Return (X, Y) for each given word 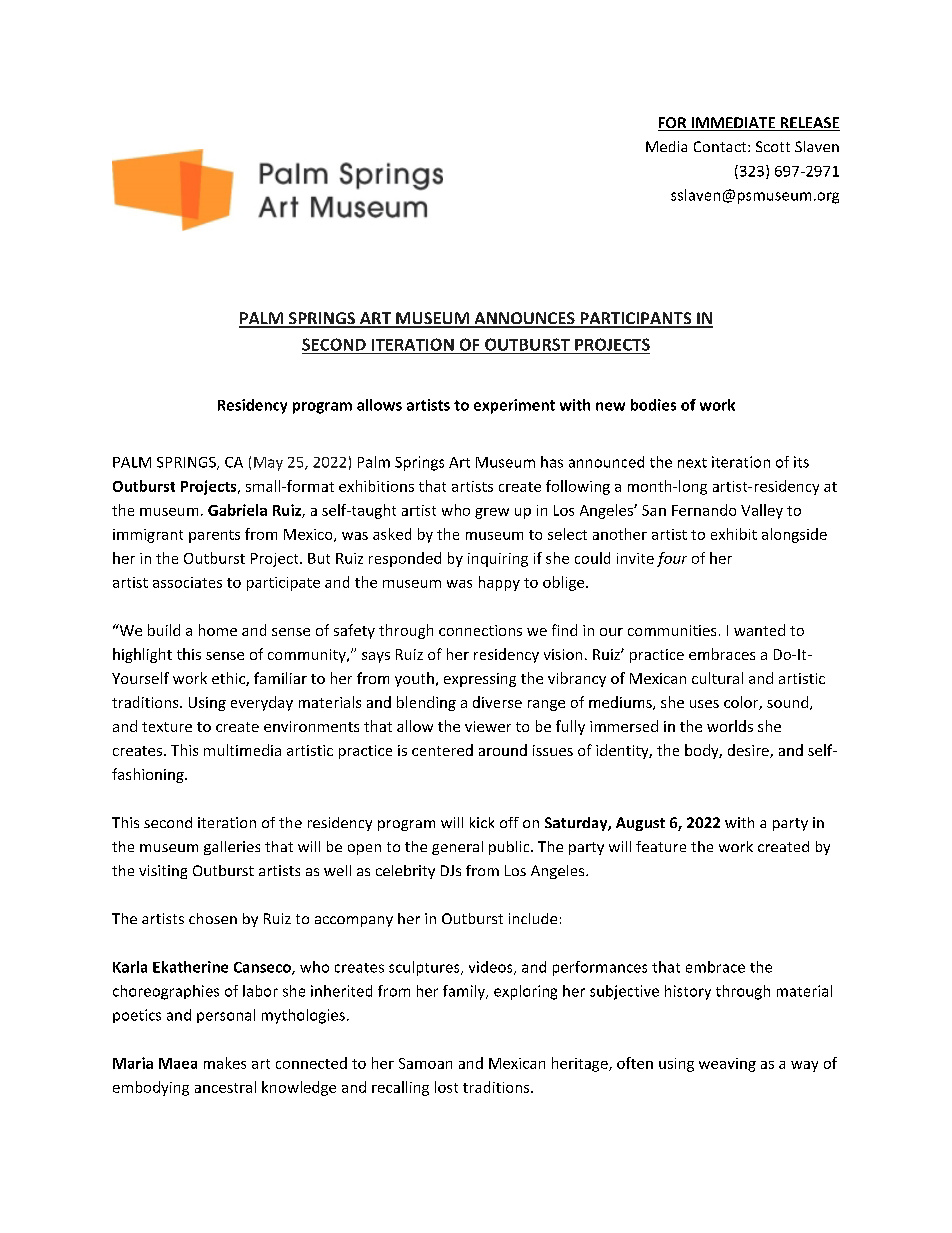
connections (480, 630)
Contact (721, 146)
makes (225, 1063)
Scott (773, 146)
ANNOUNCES (524, 319)
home (218, 630)
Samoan (425, 1063)
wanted (759, 630)
